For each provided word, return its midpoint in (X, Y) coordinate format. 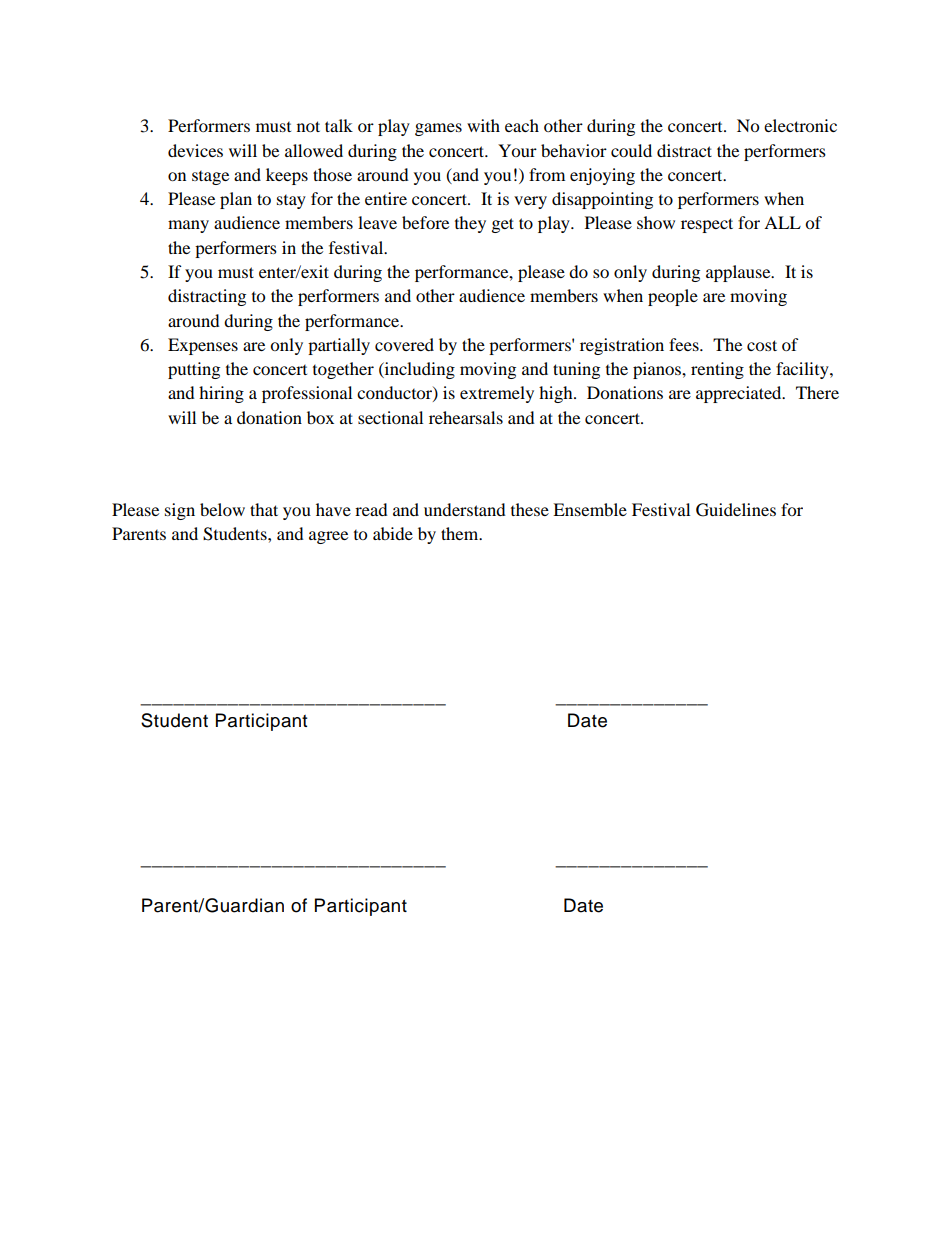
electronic (800, 125)
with (483, 125)
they (470, 224)
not (308, 126)
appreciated (740, 394)
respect (707, 225)
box (320, 417)
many (188, 226)
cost (762, 345)
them (461, 533)
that (264, 509)
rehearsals (466, 417)
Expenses (203, 346)
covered (404, 344)
